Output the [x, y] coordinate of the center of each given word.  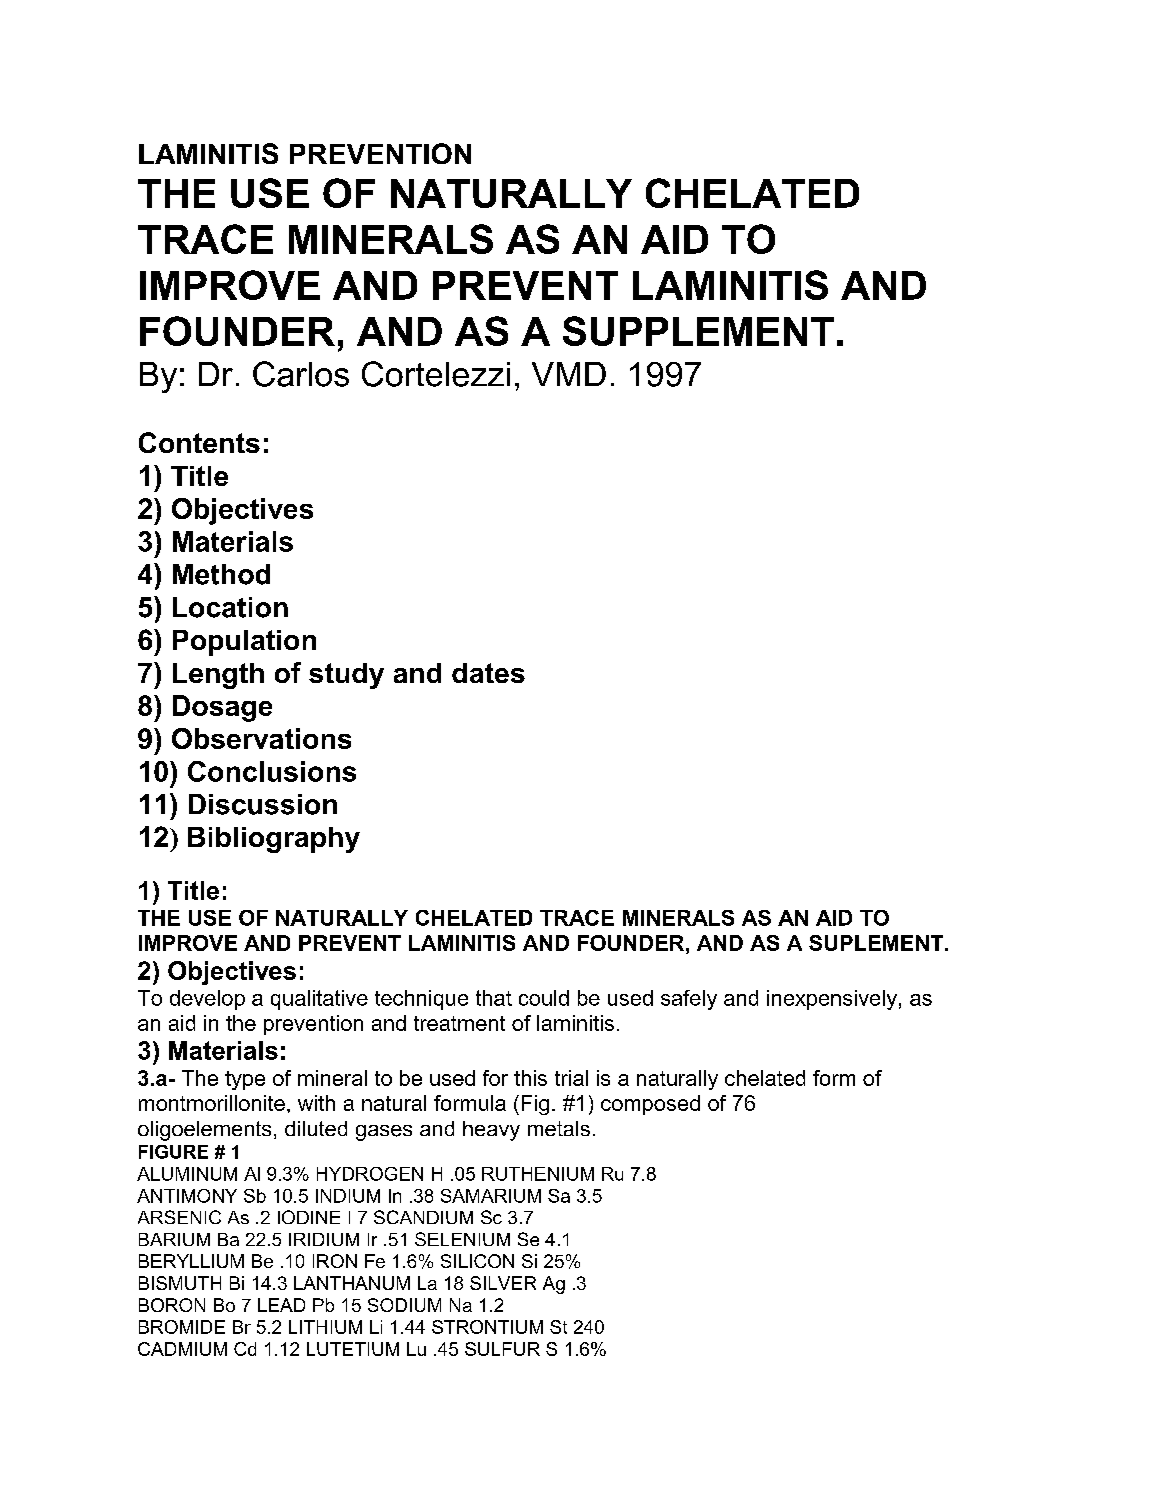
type [245, 1080]
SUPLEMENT [877, 943]
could [544, 998]
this [530, 1078]
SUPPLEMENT [698, 331]
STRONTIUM [487, 1327]
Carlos [301, 374]
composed [650, 1105]
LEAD [281, 1305]
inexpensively [832, 1000]
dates [488, 673]
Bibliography [274, 840]
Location [230, 607]
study [346, 676]
